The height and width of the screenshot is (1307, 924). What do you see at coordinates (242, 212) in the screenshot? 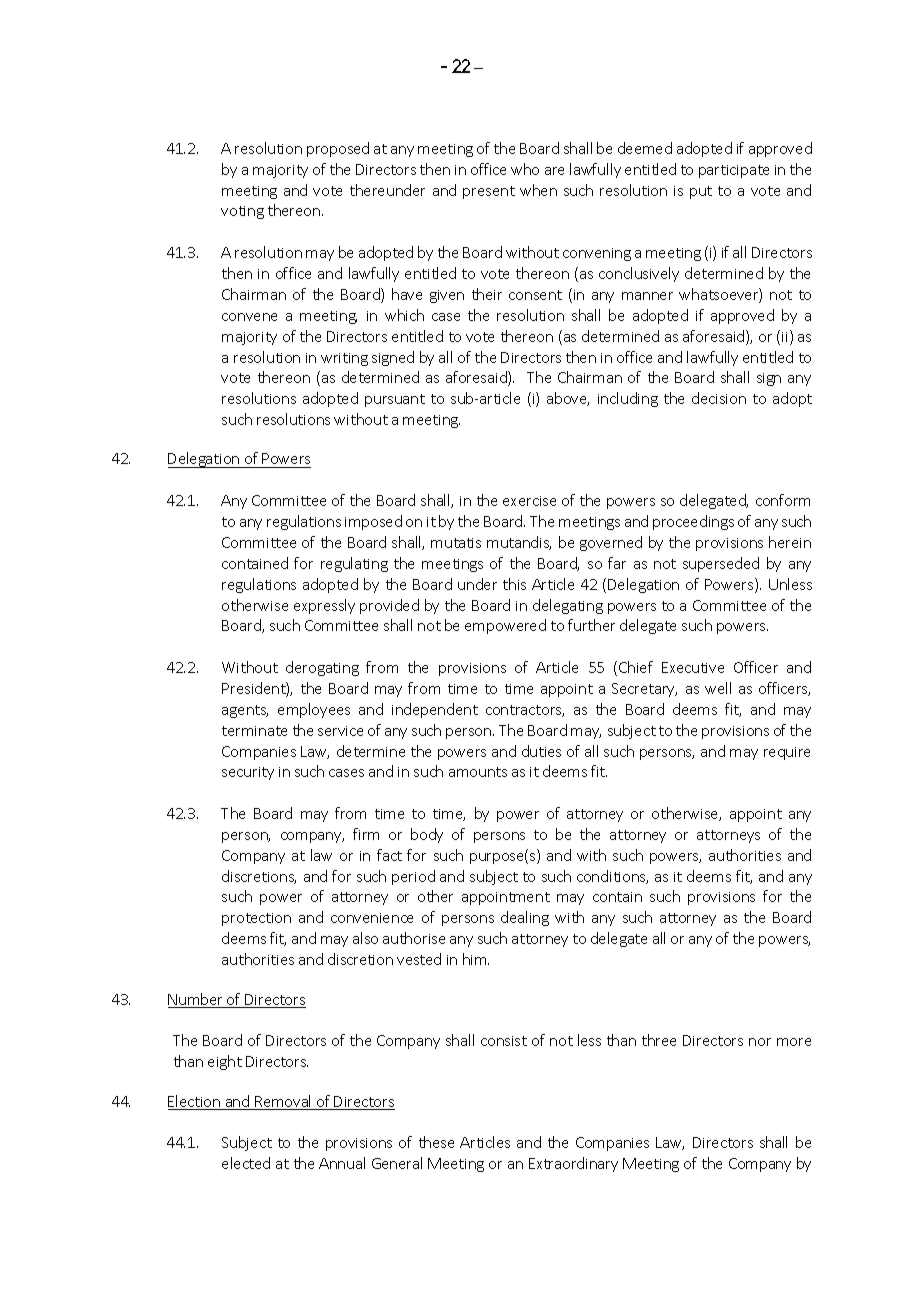
I see `voting` at bounding box center [242, 212].
